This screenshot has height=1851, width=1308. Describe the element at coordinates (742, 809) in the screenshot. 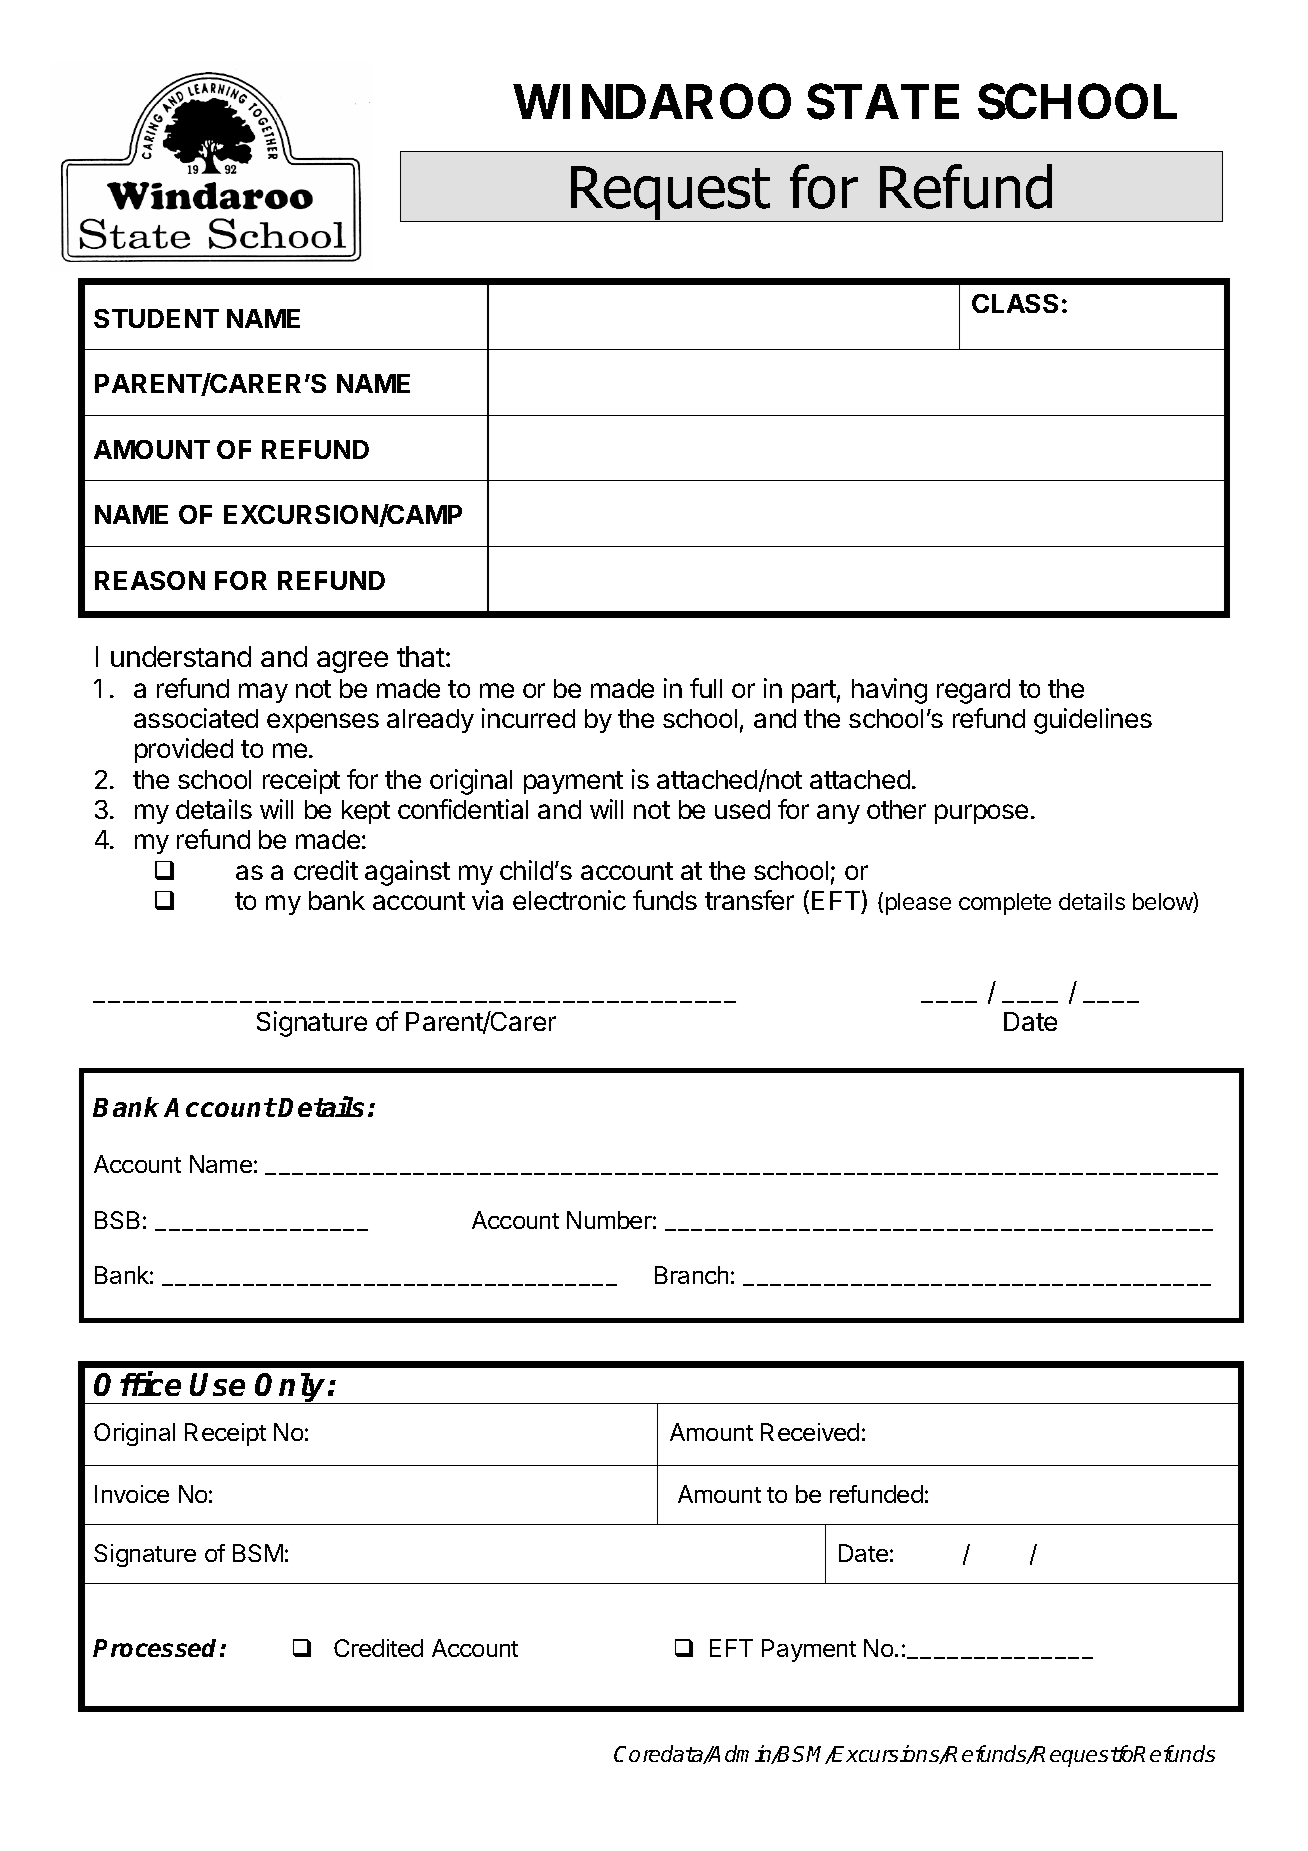

I see `used` at that location.
